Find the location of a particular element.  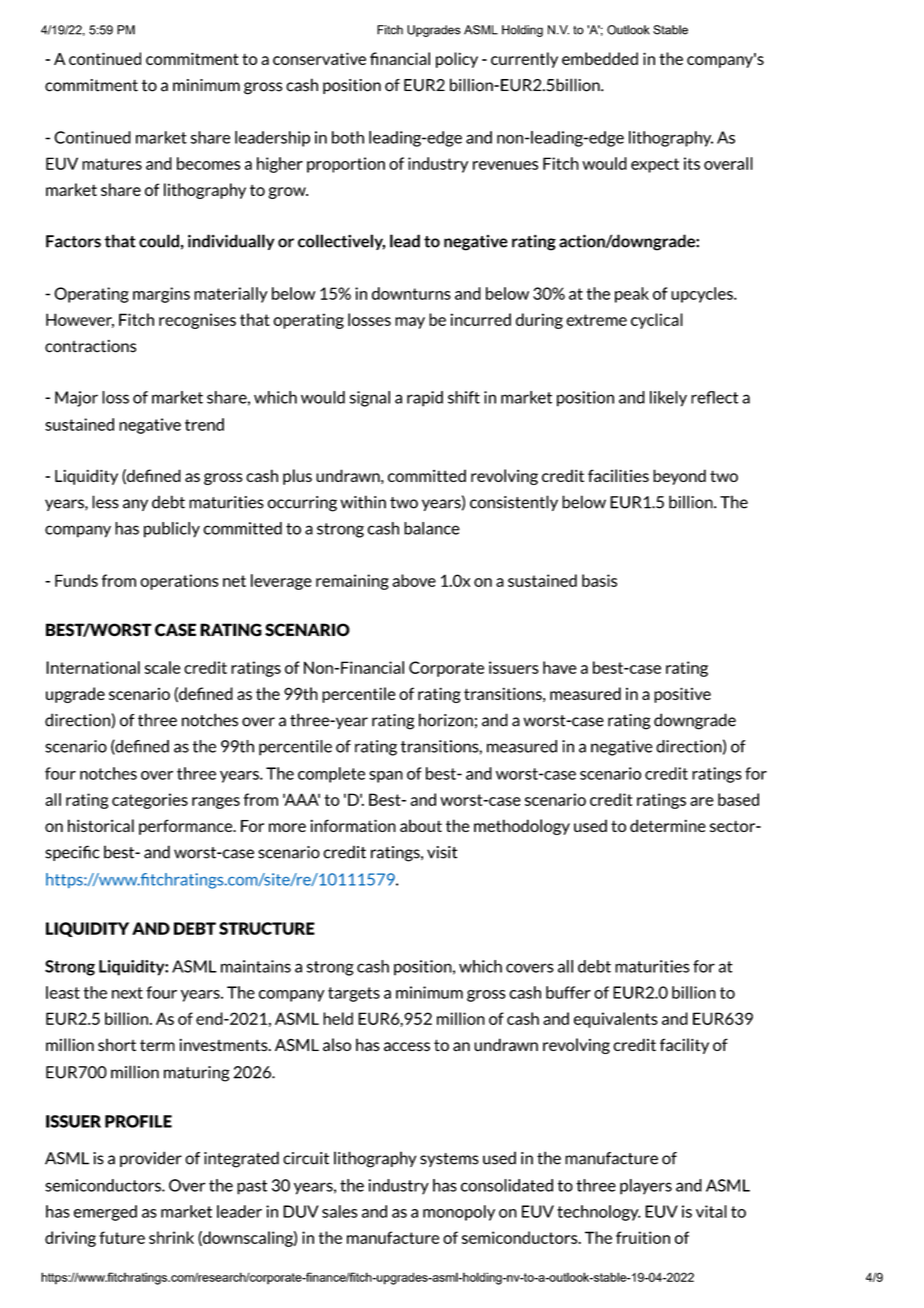

embedded is located at coordinates (600, 58).
